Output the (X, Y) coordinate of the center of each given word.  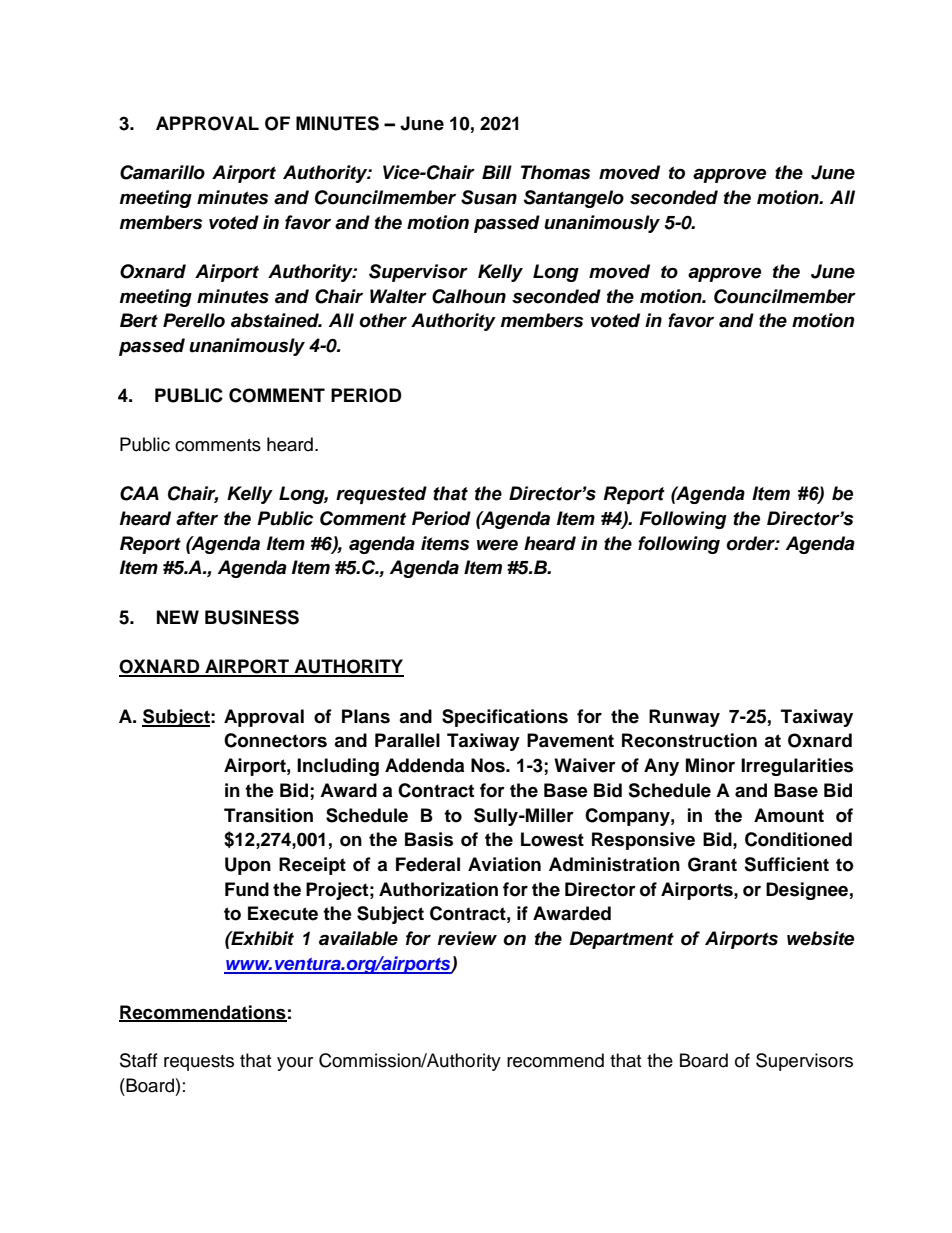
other (383, 320)
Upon (248, 866)
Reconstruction (689, 740)
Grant (712, 864)
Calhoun (469, 296)
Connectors (275, 740)
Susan (489, 197)
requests (199, 1063)
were (497, 545)
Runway (684, 718)
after (197, 518)
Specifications (505, 718)
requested (381, 495)
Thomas (555, 172)
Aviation (504, 864)
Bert (139, 320)
